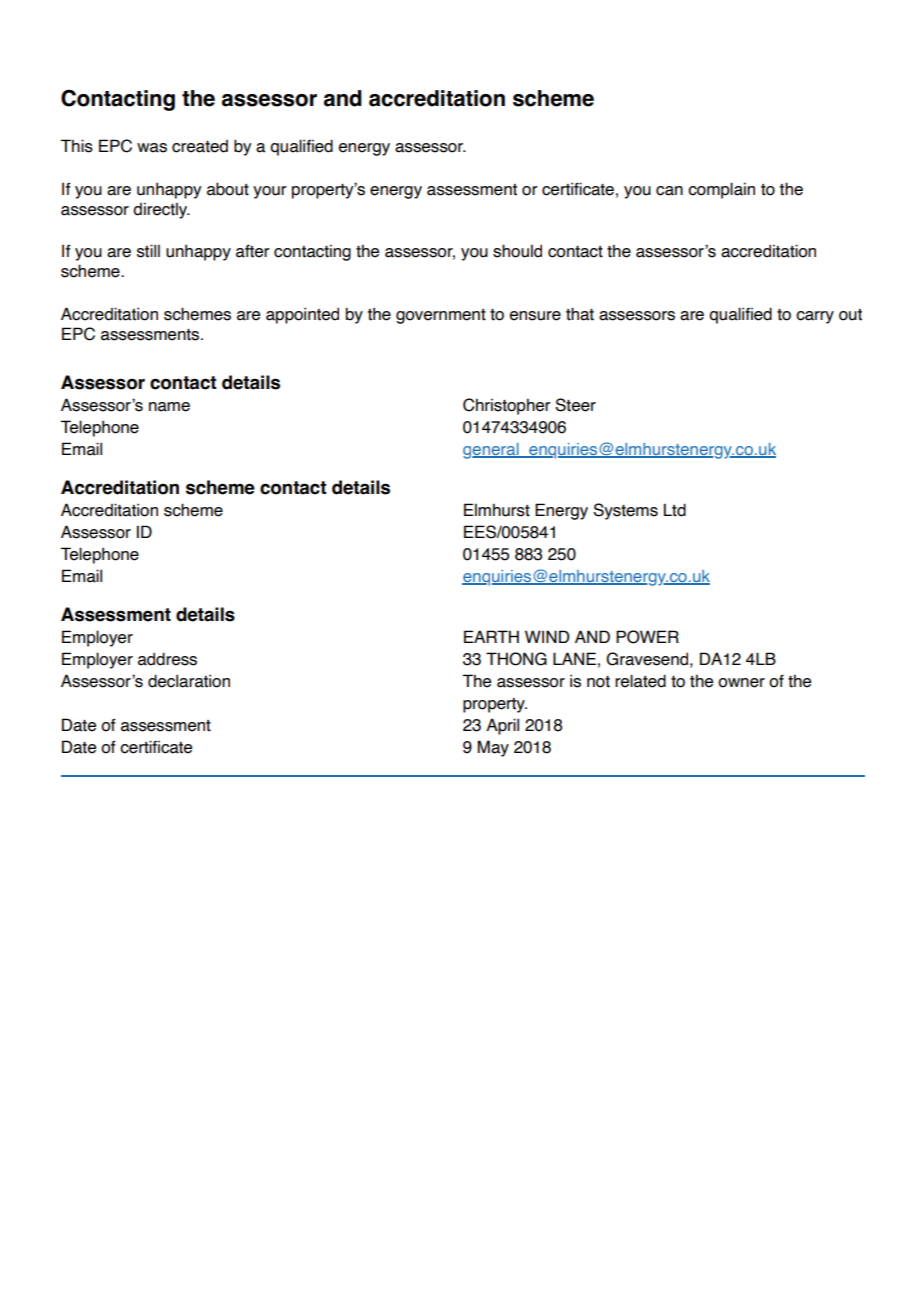  Describe the element at coordinates (675, 510) in the screenshot. I see `Ltd` at that location.
